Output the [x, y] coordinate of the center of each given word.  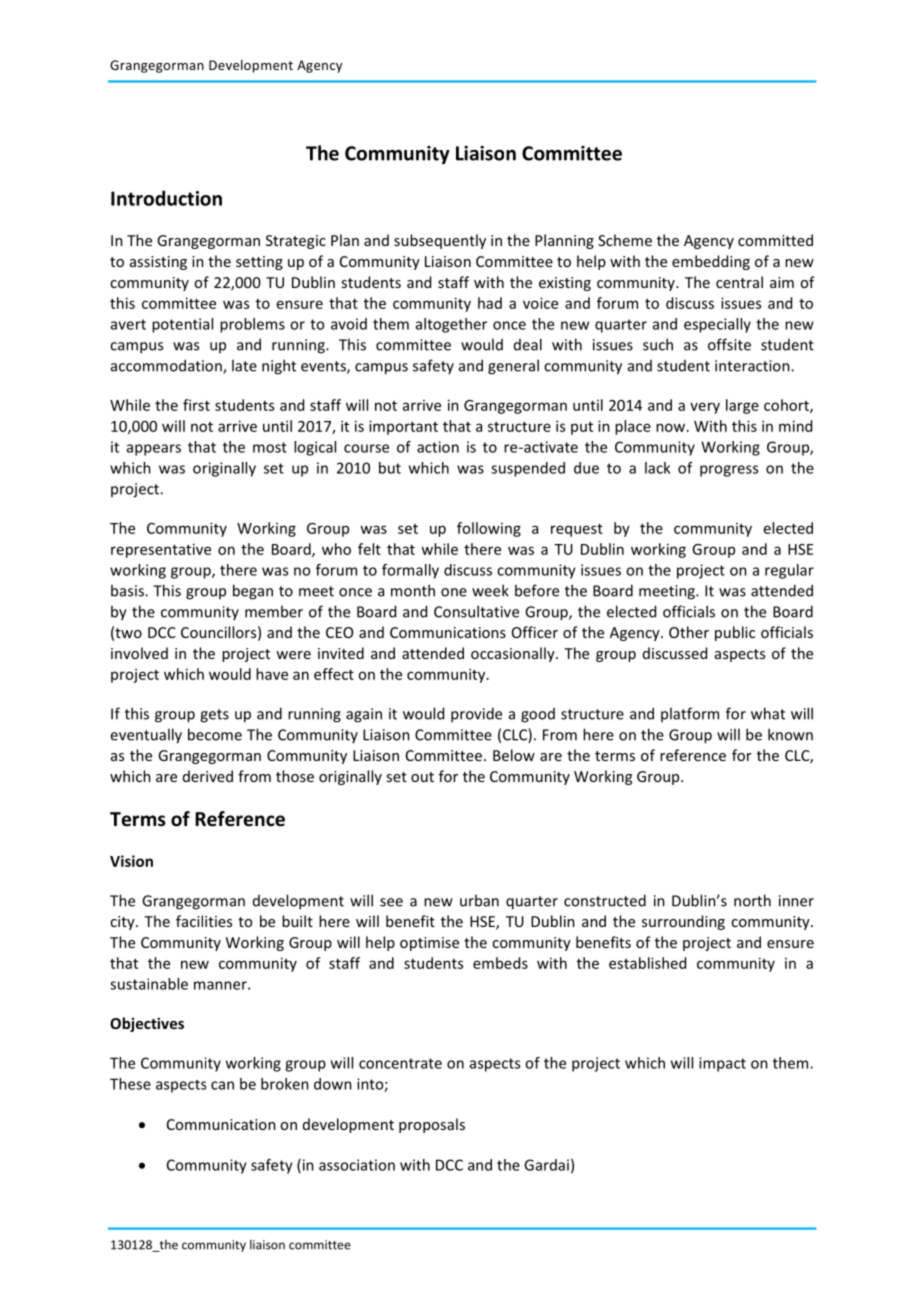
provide [476, 715]
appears [154, 450]
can [222, 1085]
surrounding [683, 922]
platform [690, 714]
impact [722, 1064]
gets [214, 716]
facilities [204, 921]
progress [729, 471]
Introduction [166, 198]
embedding [711, 262]
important [403, 427]
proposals [432, 1125]
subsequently [440, 241]
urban [479, 900]
